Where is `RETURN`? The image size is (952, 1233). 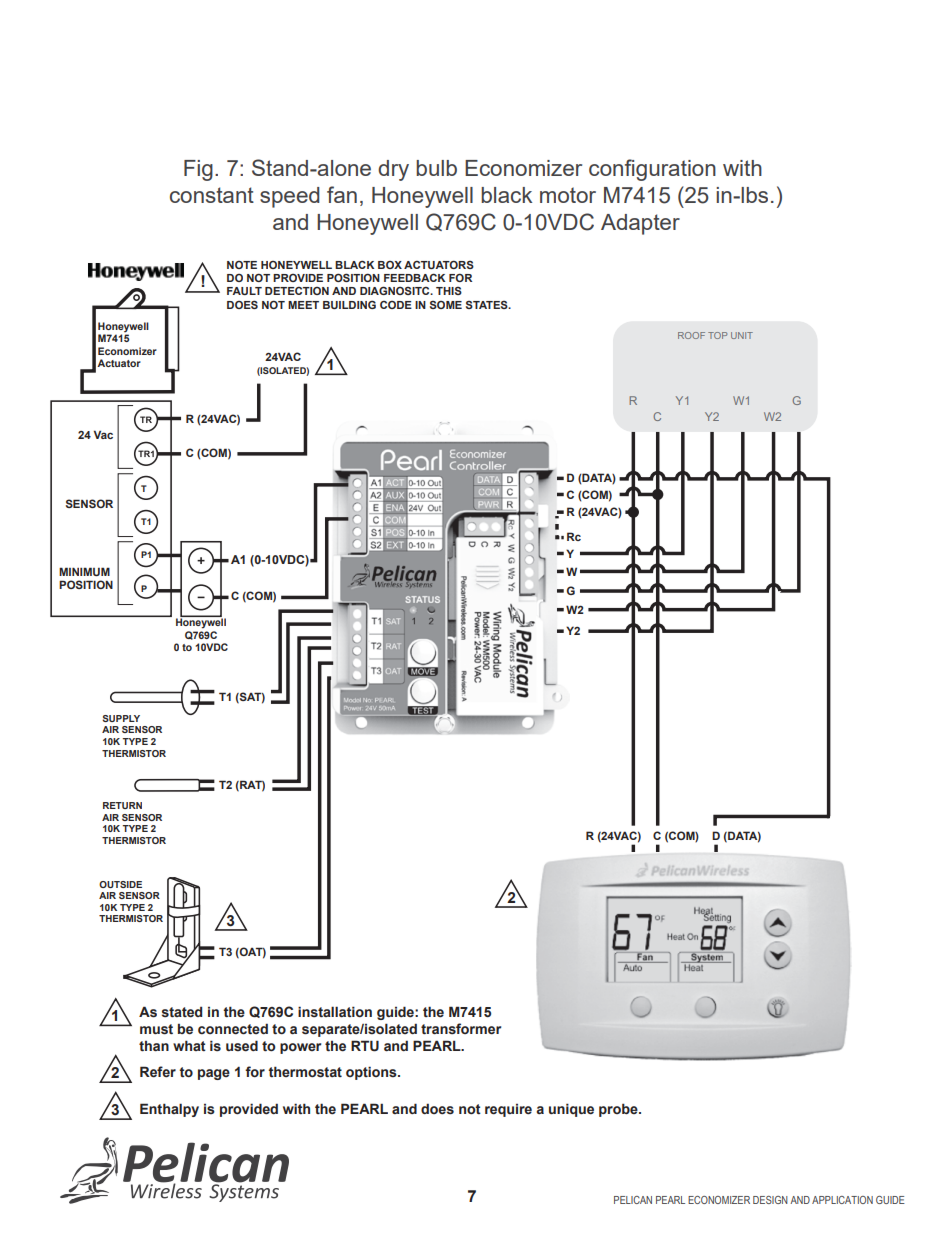
RETURN is located at coordinates (122, 805).
